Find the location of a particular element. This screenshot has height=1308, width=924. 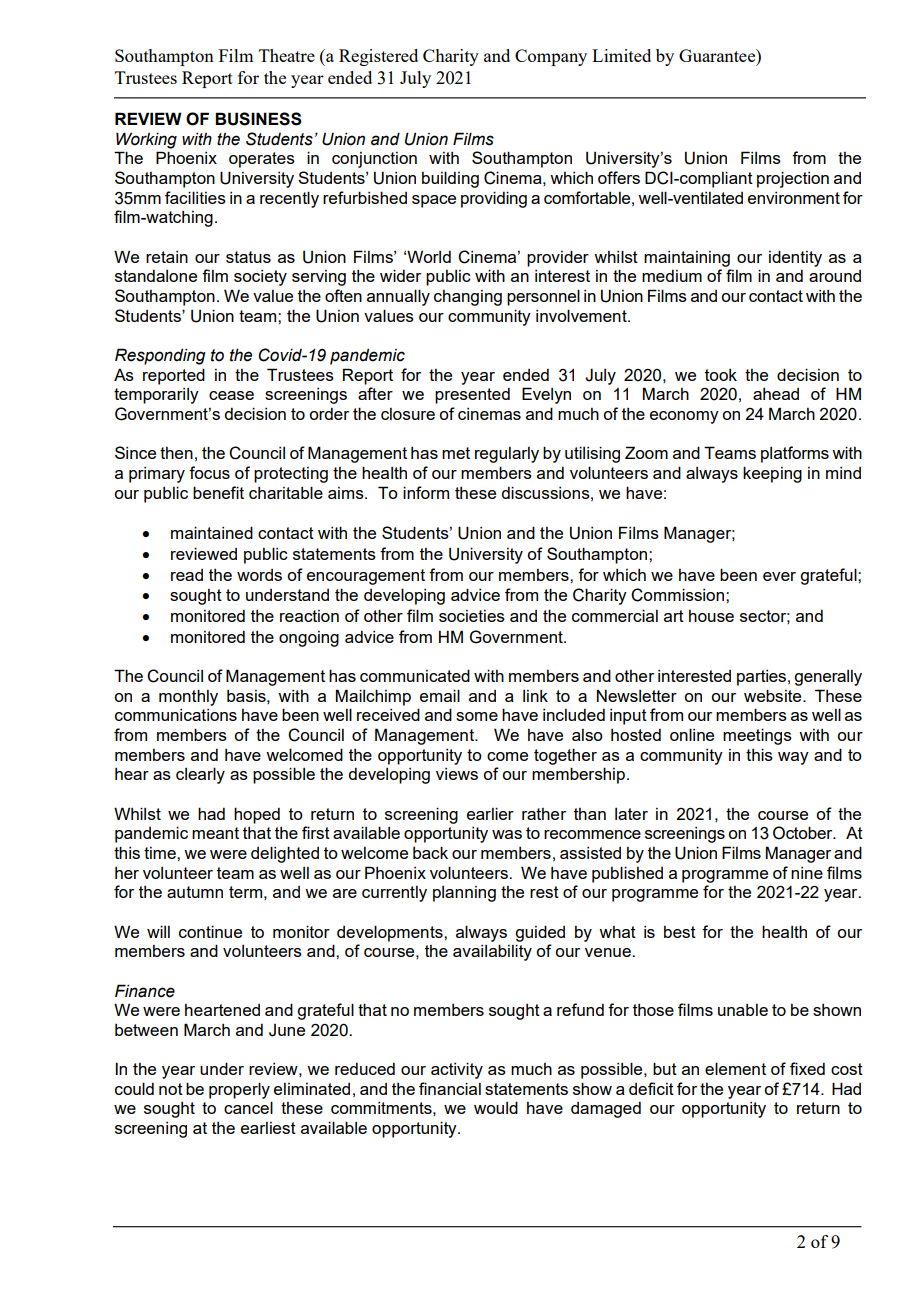

presented is located at coordinates (472, 396).
